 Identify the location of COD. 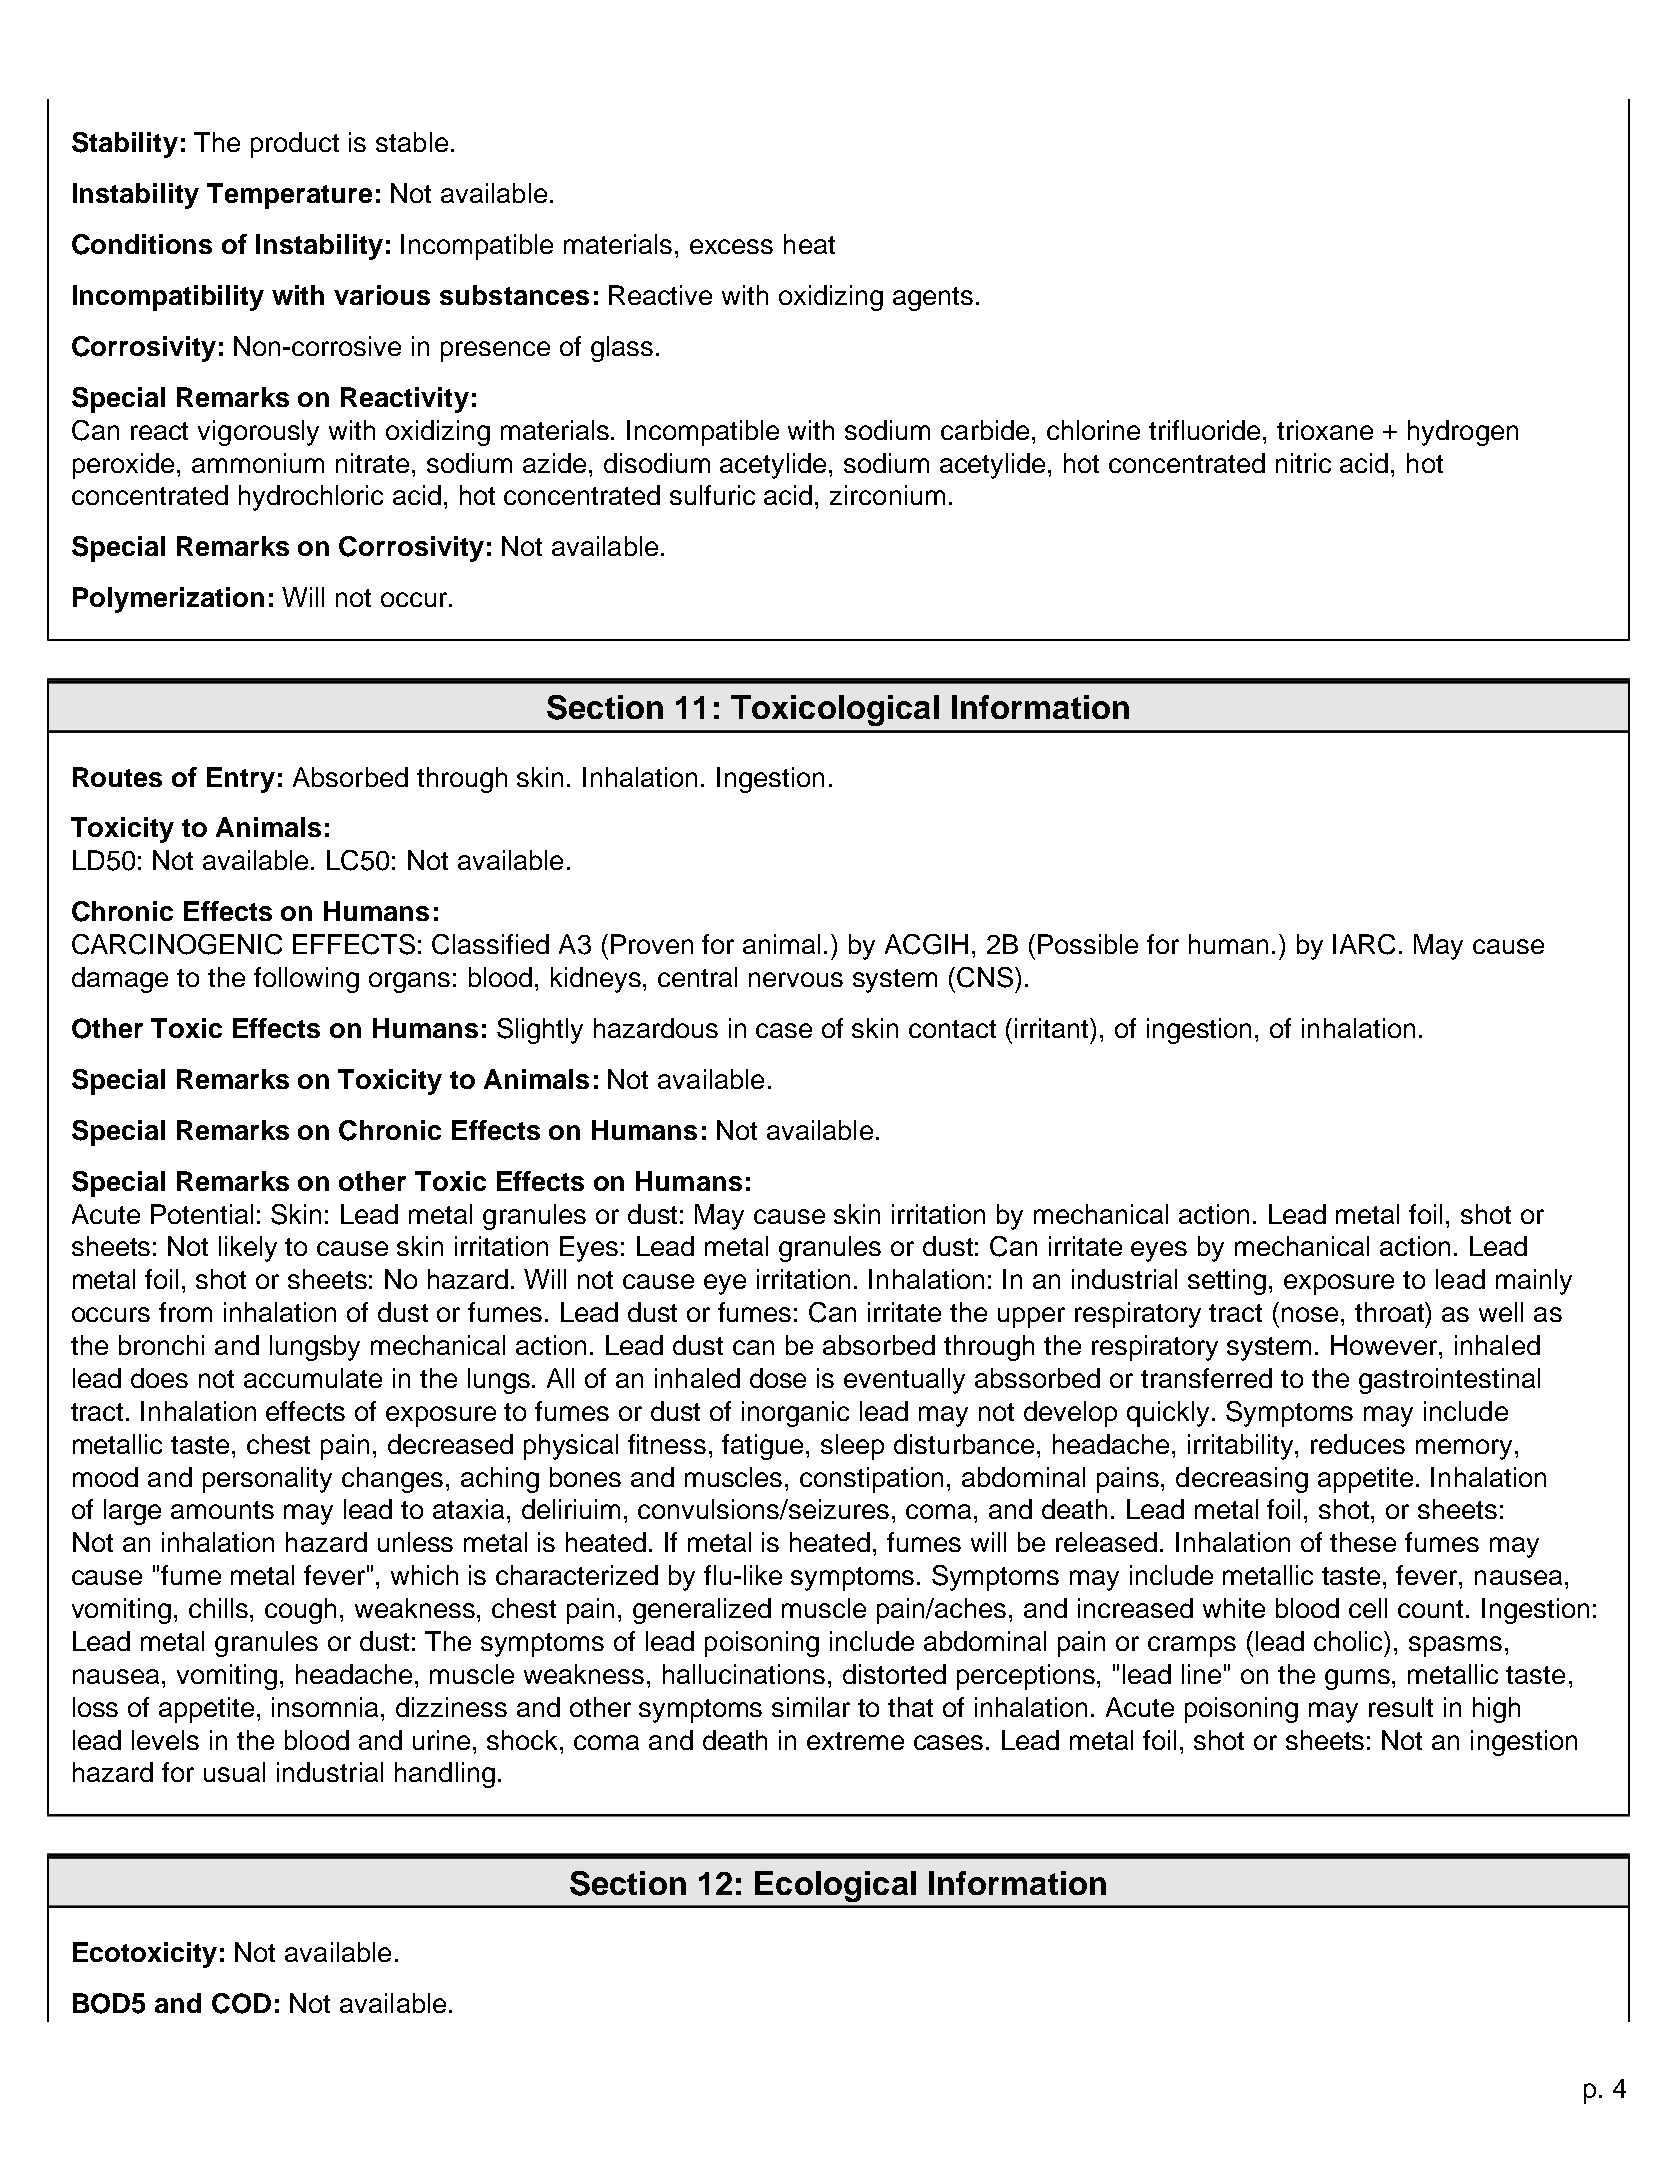
(241, 2003).
